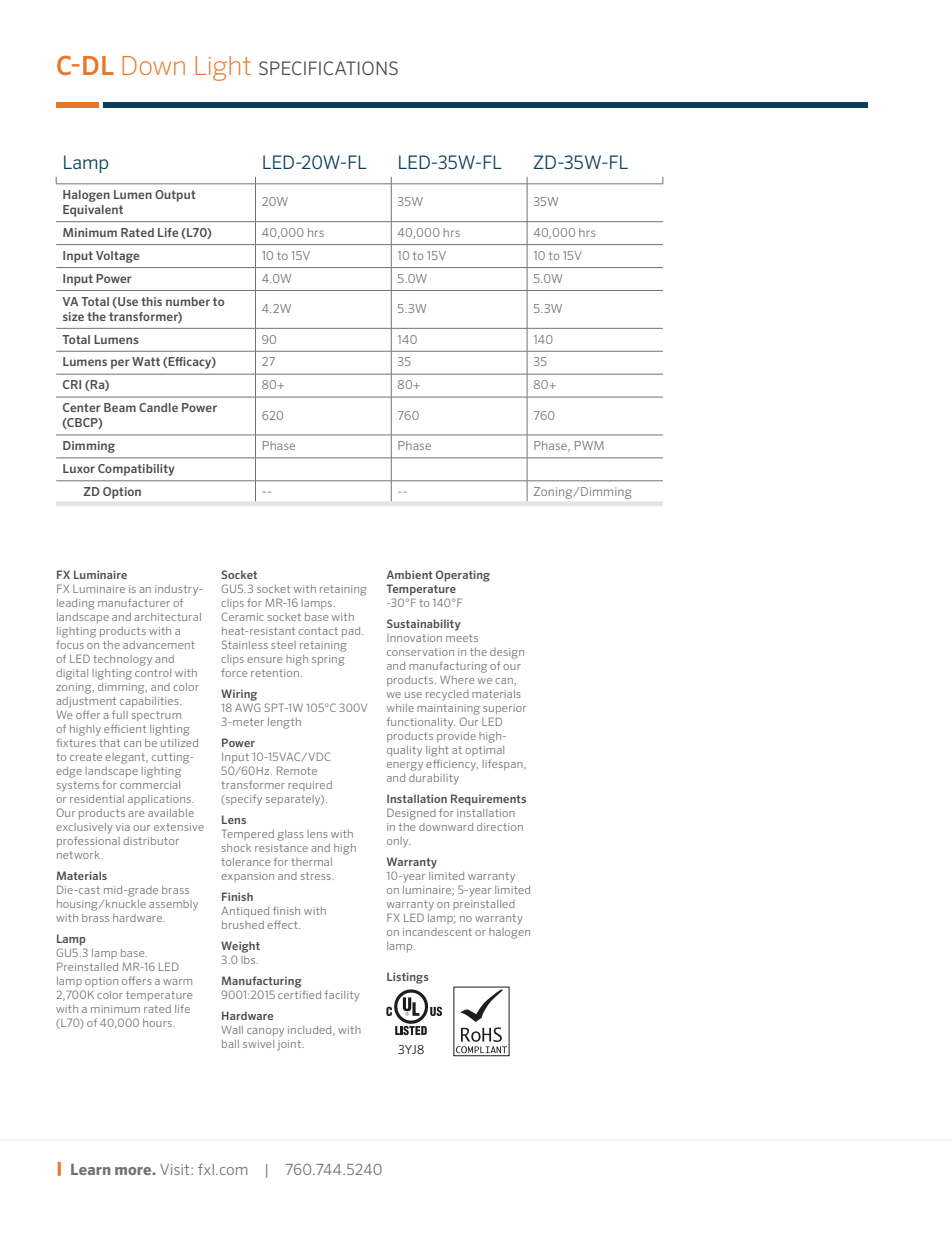 The image size is (952, 1233). Describe the element at coordinates (90, 1169) in the screenshot. I see `Learn` at that location.
